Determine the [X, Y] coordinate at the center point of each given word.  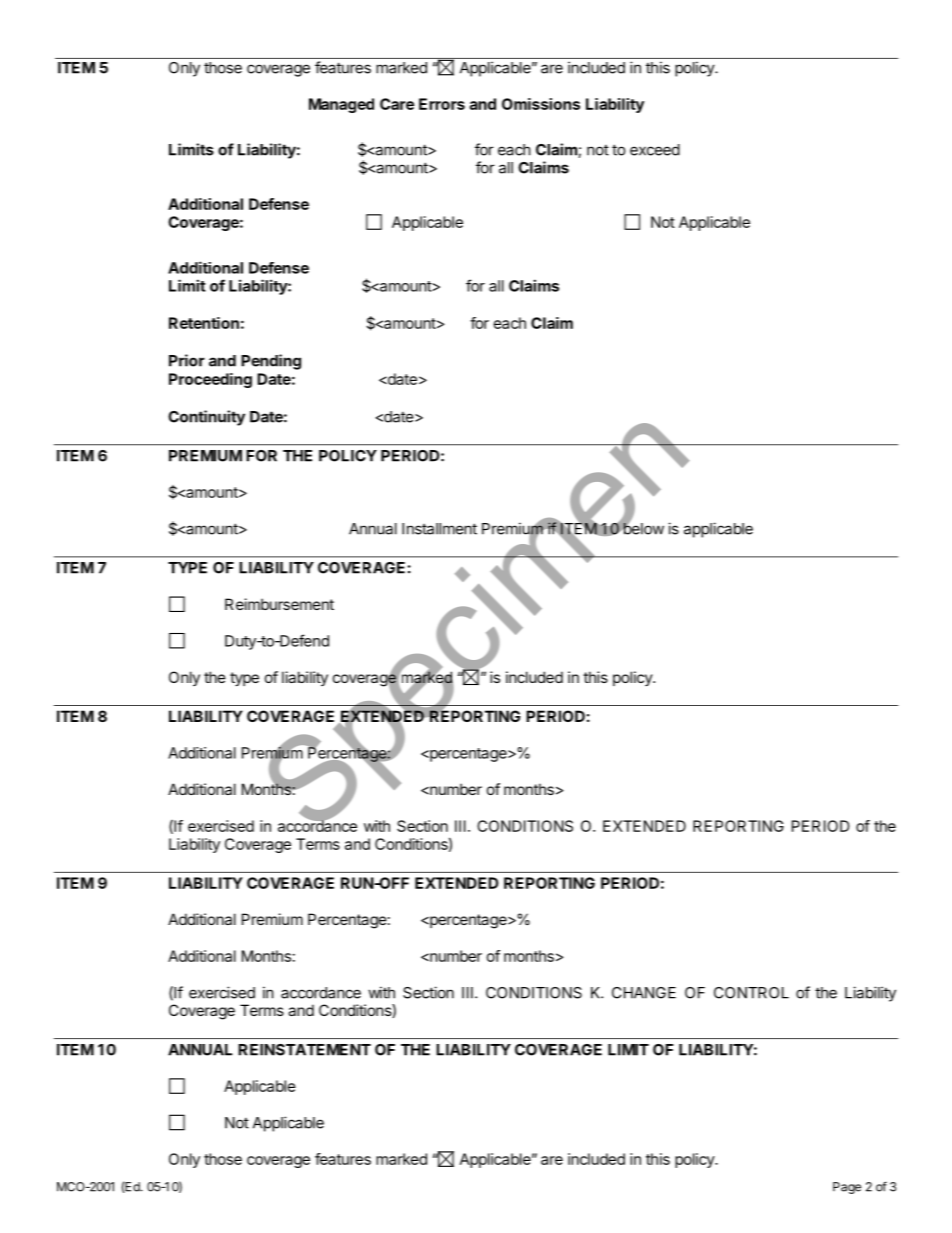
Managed [341, 105]
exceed [655, 150]
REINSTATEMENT [304, 1050]
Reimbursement [279, 604]
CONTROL [751, 993]
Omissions [541, 104]
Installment [439, 529]
